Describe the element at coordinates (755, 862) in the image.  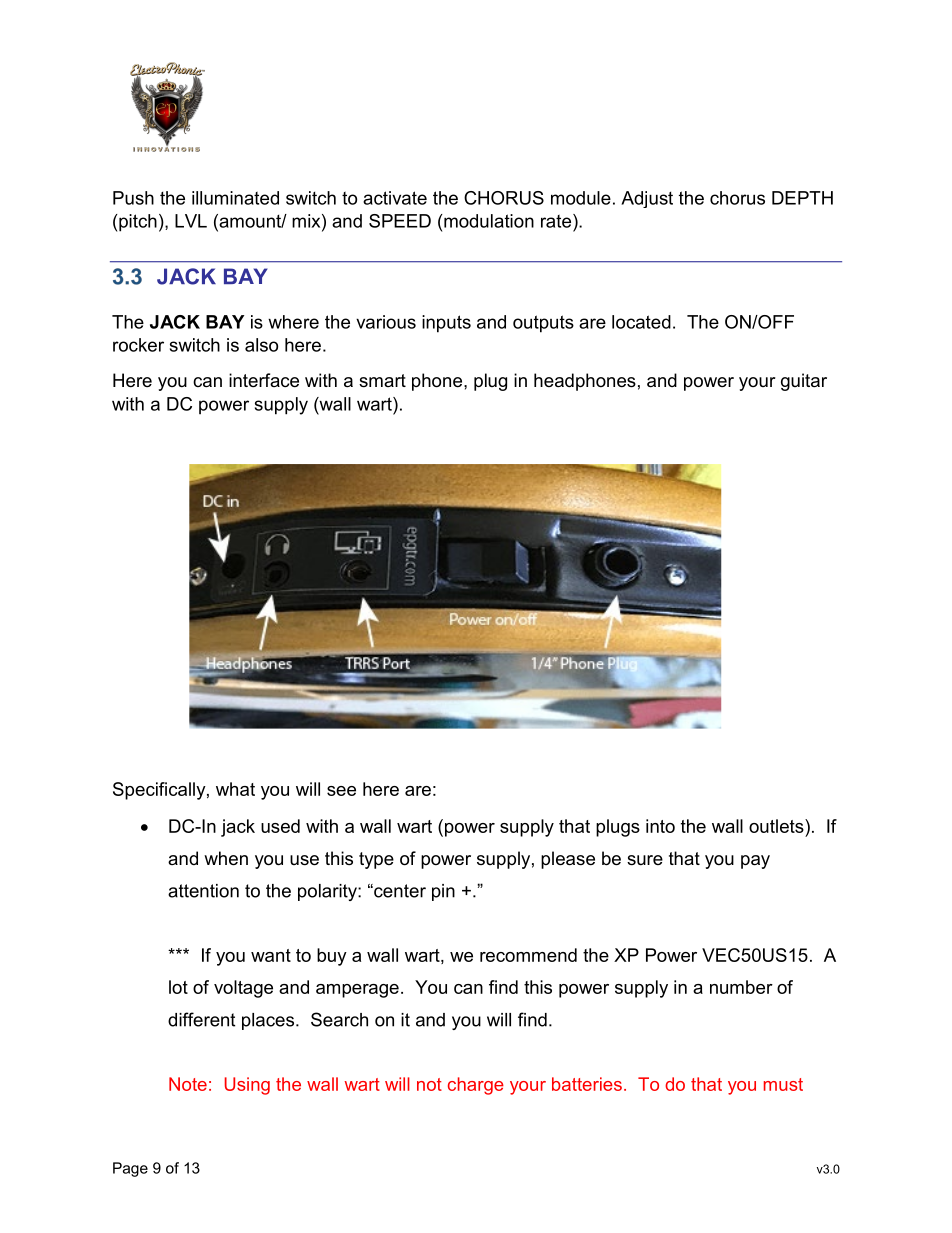
I see `pay` at that location.
